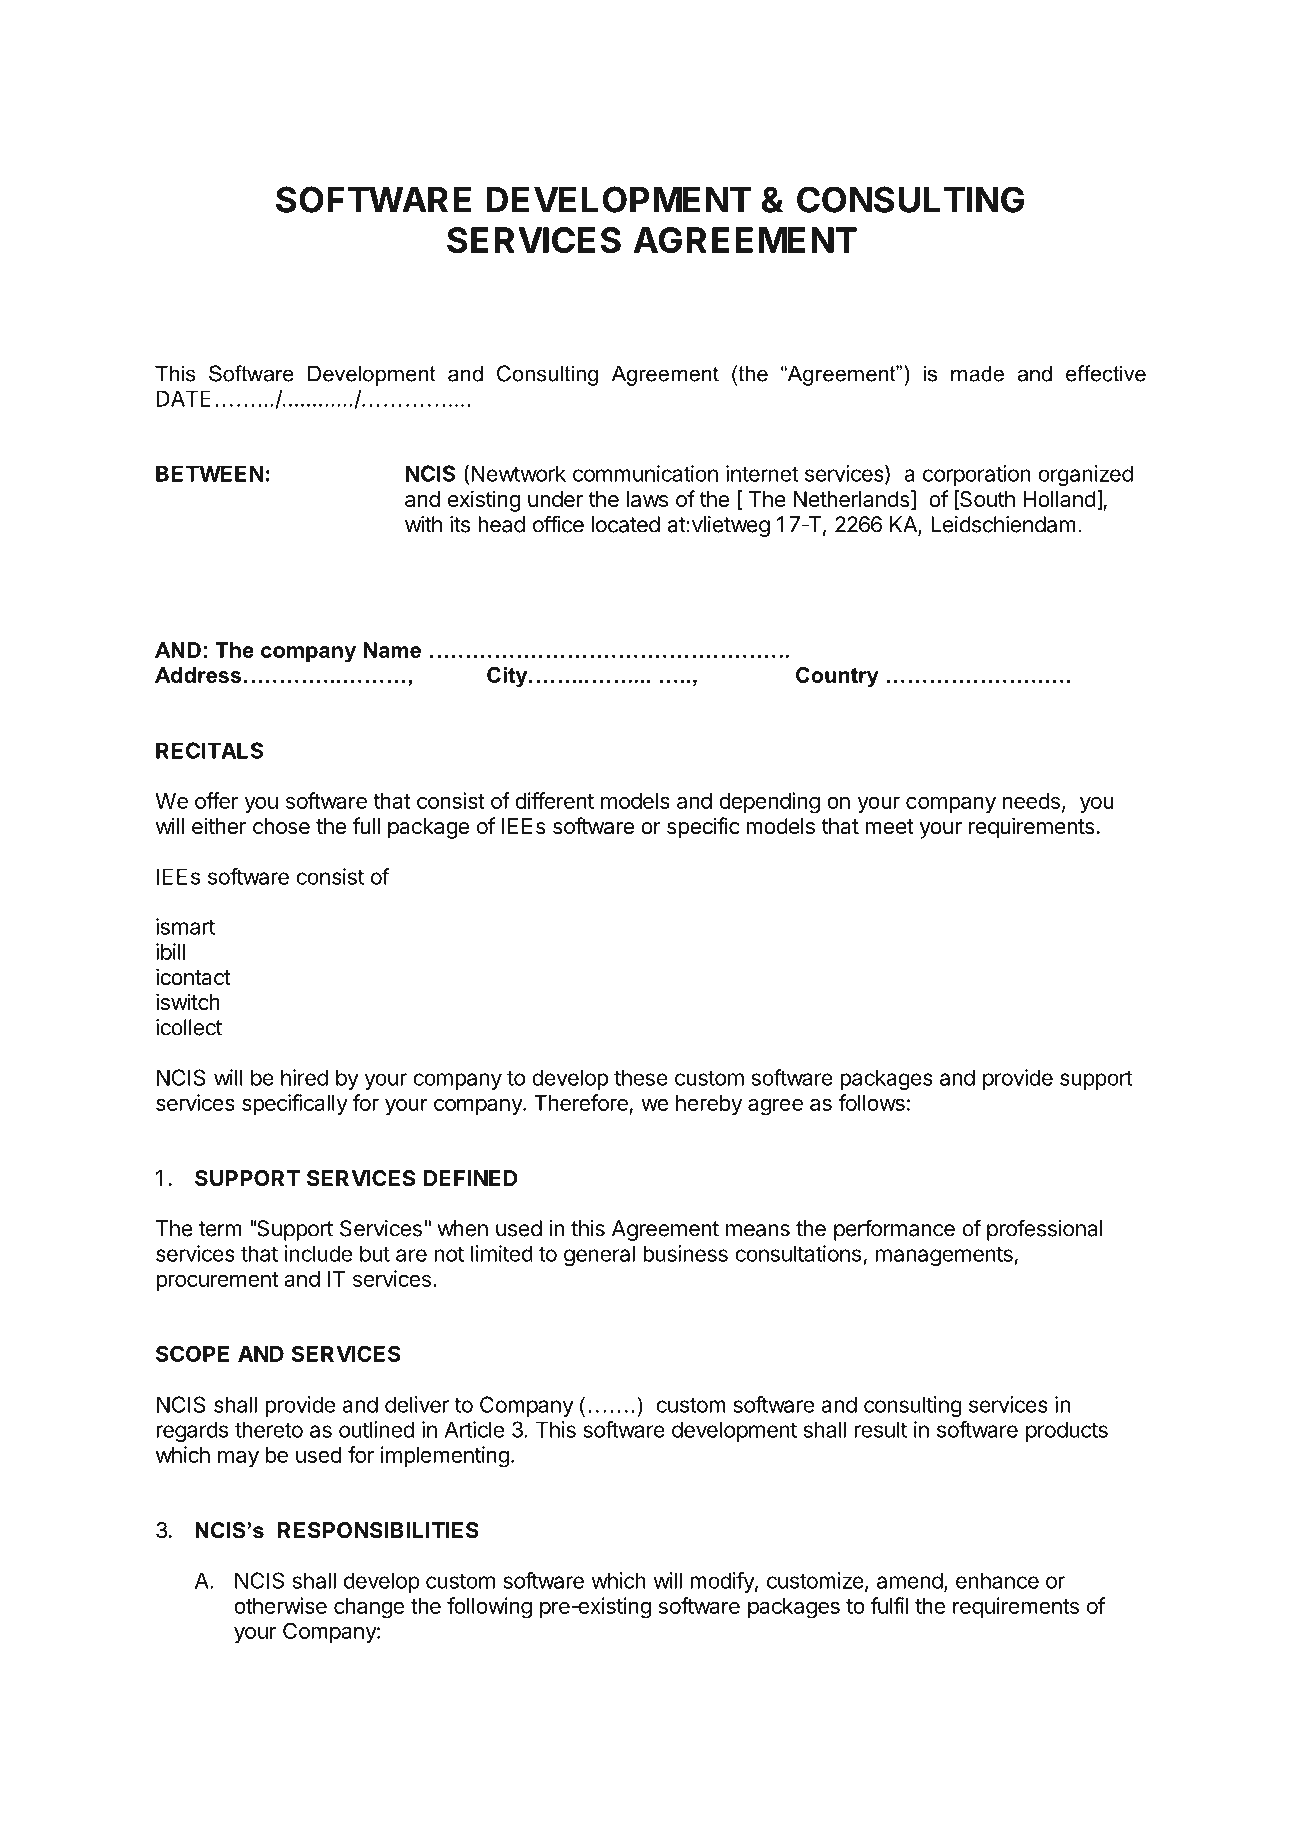 This document has height=1841, width=1302. What do you see at coordinates (641, 1077) in the document?
I see `these` at bounding box center [641, 1077].
